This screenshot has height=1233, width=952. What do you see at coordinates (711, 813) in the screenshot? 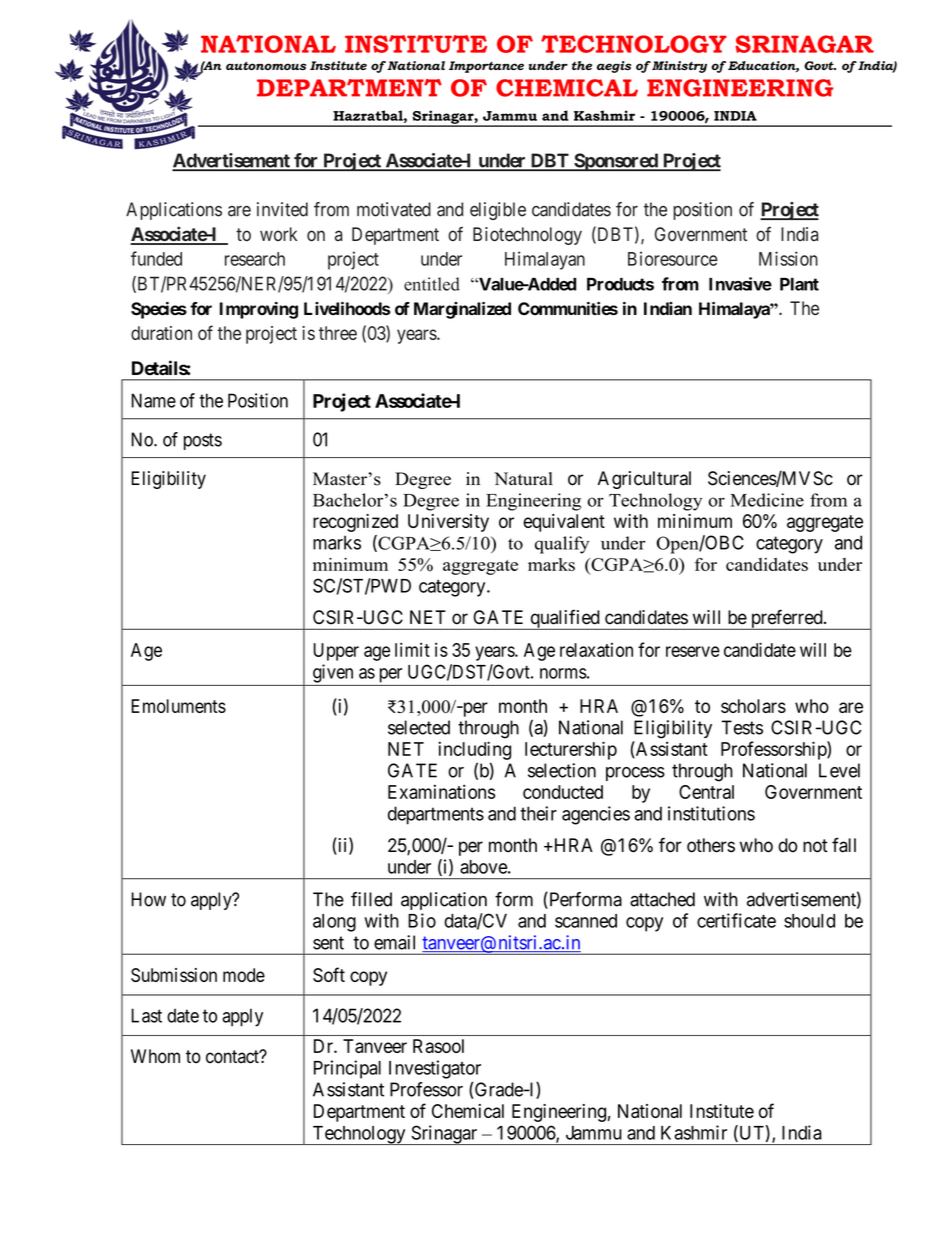
I see `institutions` at bounding box center [711, 813].
